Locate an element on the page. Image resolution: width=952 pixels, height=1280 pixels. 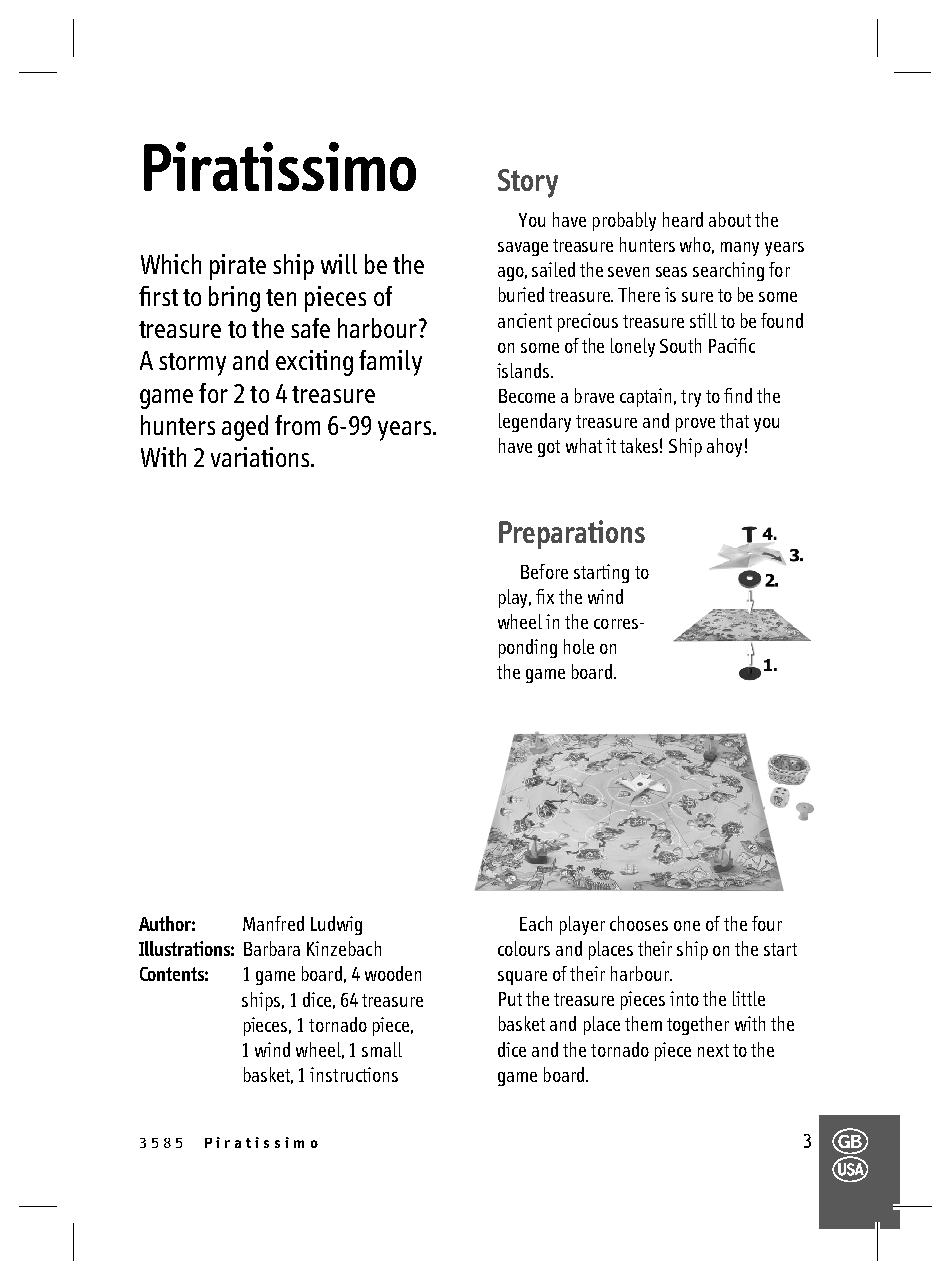
Story is located at coordinates (528, 183).
